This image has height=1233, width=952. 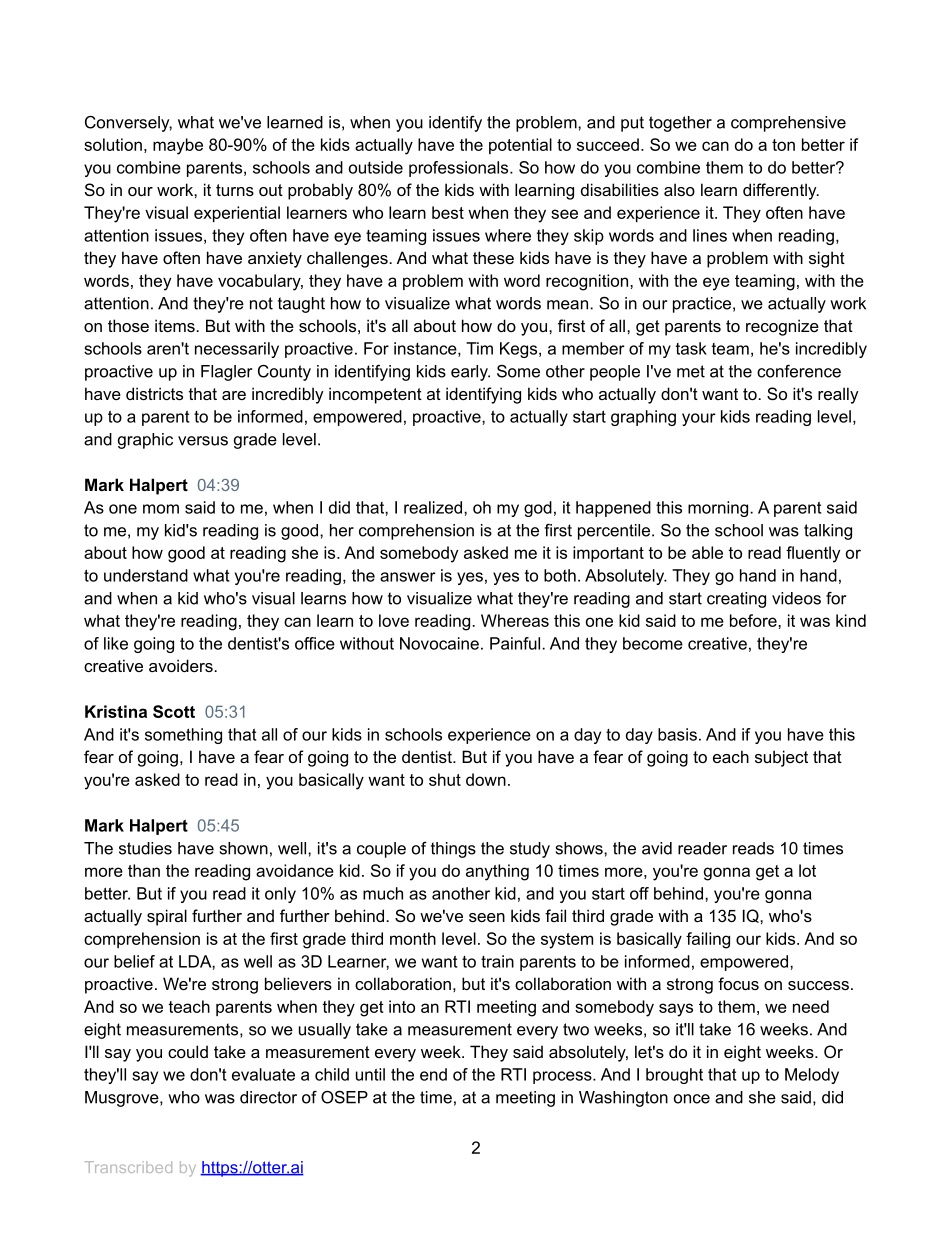 What do you see at coordinates (460, 169) in the image?
I see `professionals` at bounding box center [460, 169].
